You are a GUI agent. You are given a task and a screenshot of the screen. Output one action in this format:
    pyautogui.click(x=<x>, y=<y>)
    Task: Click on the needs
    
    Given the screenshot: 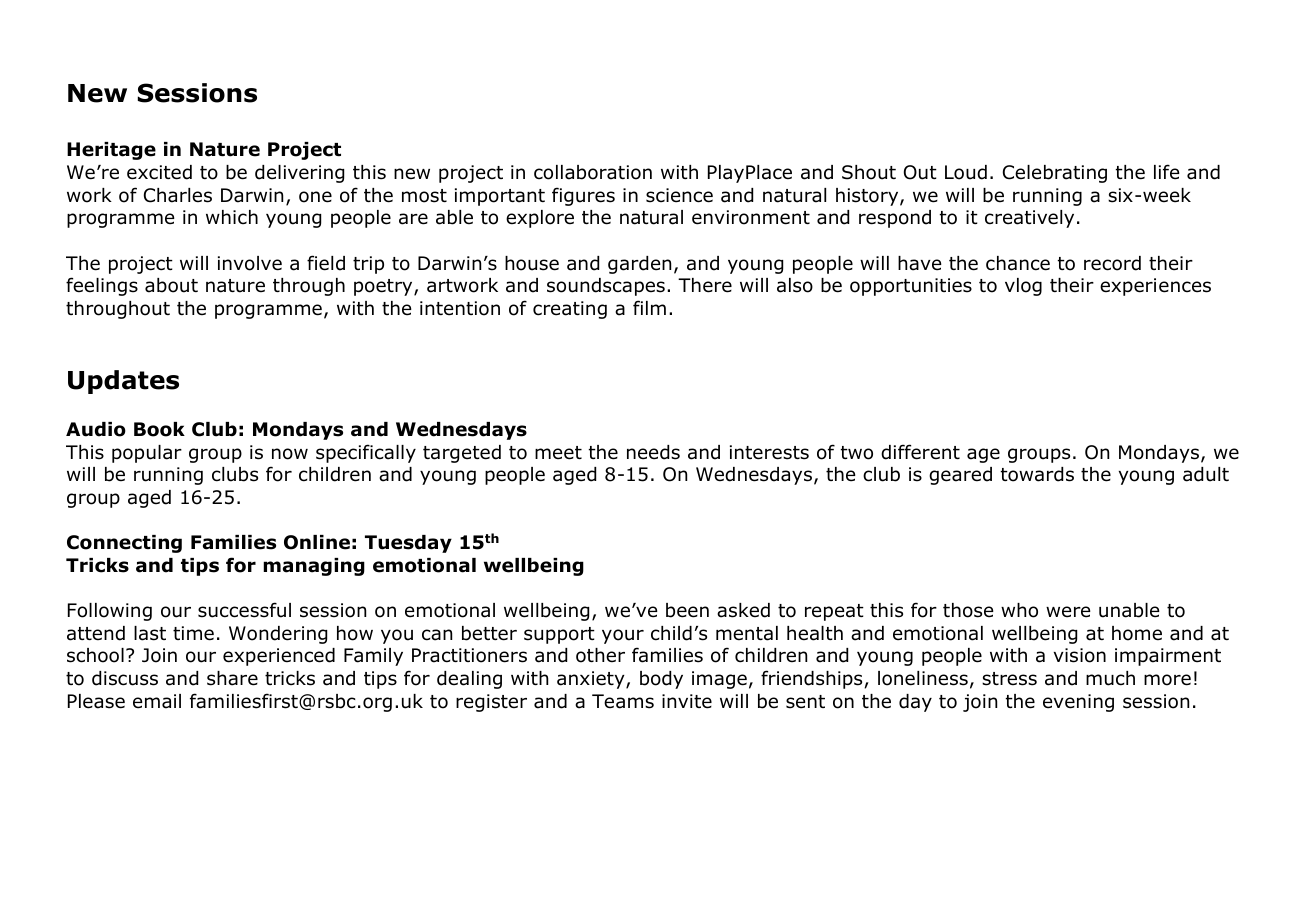 What is the action you would take?
    pyautogui.click(x=653, y=452)
